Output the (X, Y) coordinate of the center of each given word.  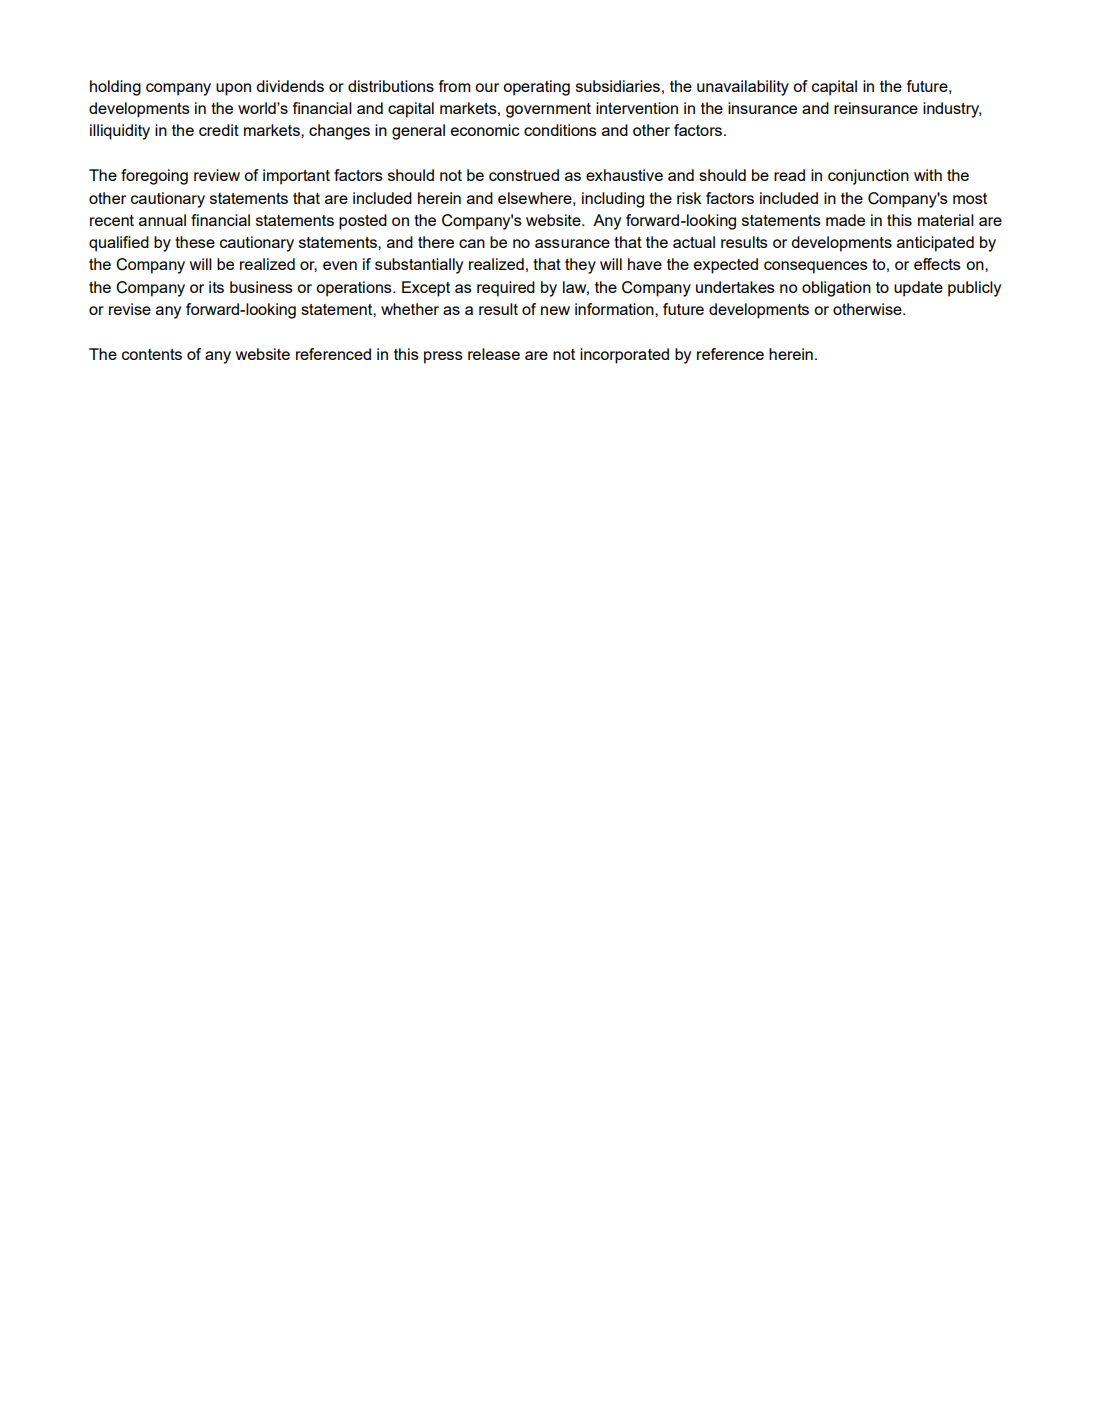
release (494, 354)
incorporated (624, 356)
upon (233, 89)
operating (536, 88)
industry (952, 110)
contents (152, 354)
